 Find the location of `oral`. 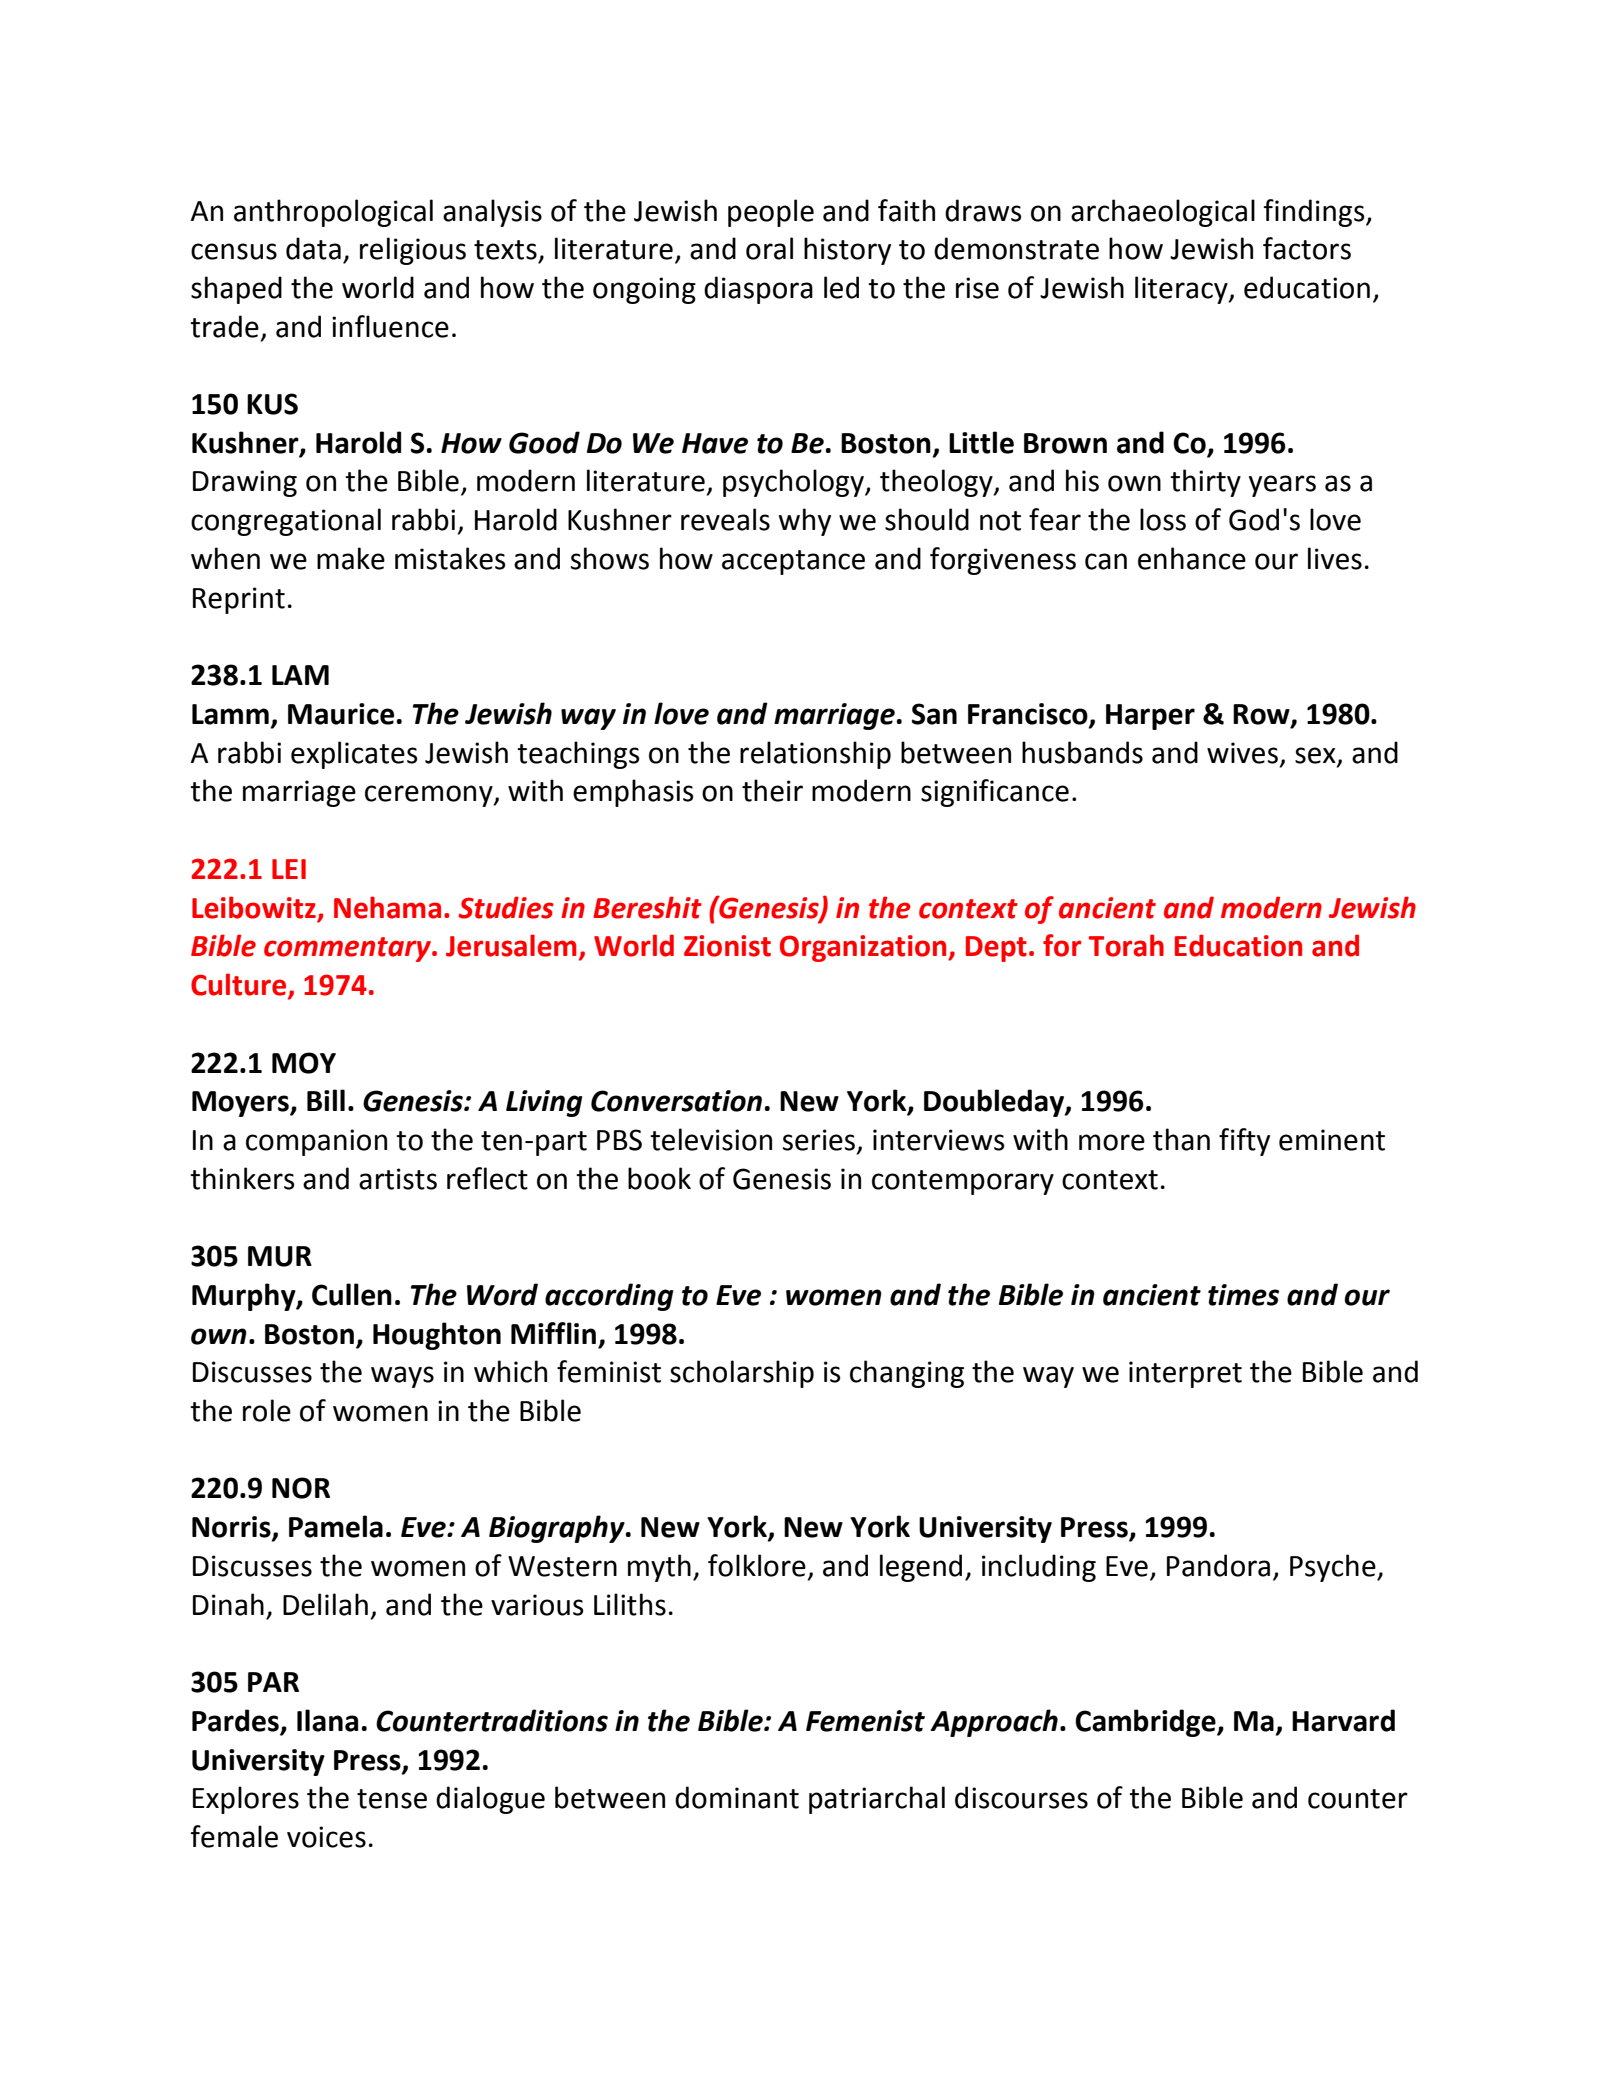

oral is located at coordinates (769, 248).
